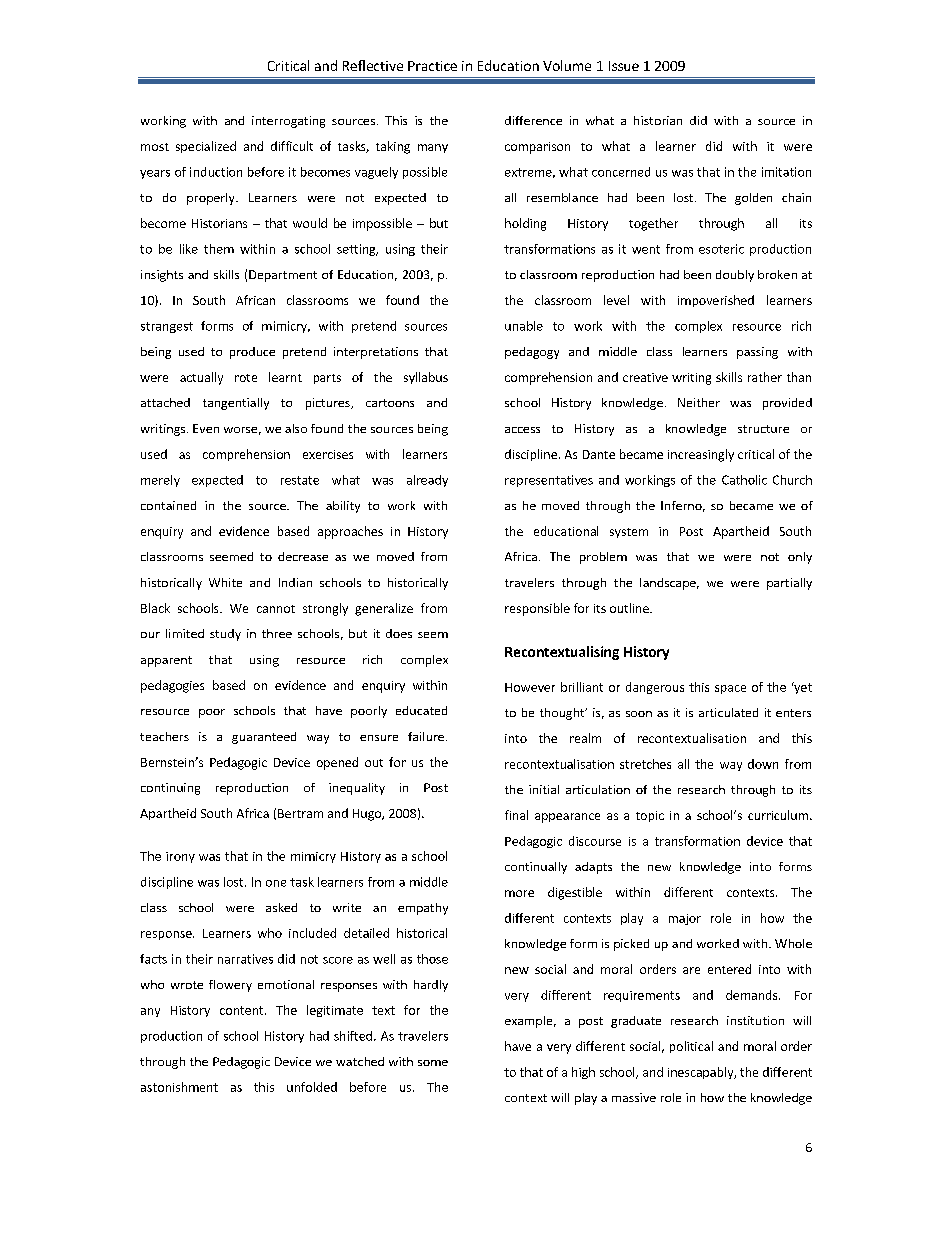  I want to click on partially, so click(789, 584).
